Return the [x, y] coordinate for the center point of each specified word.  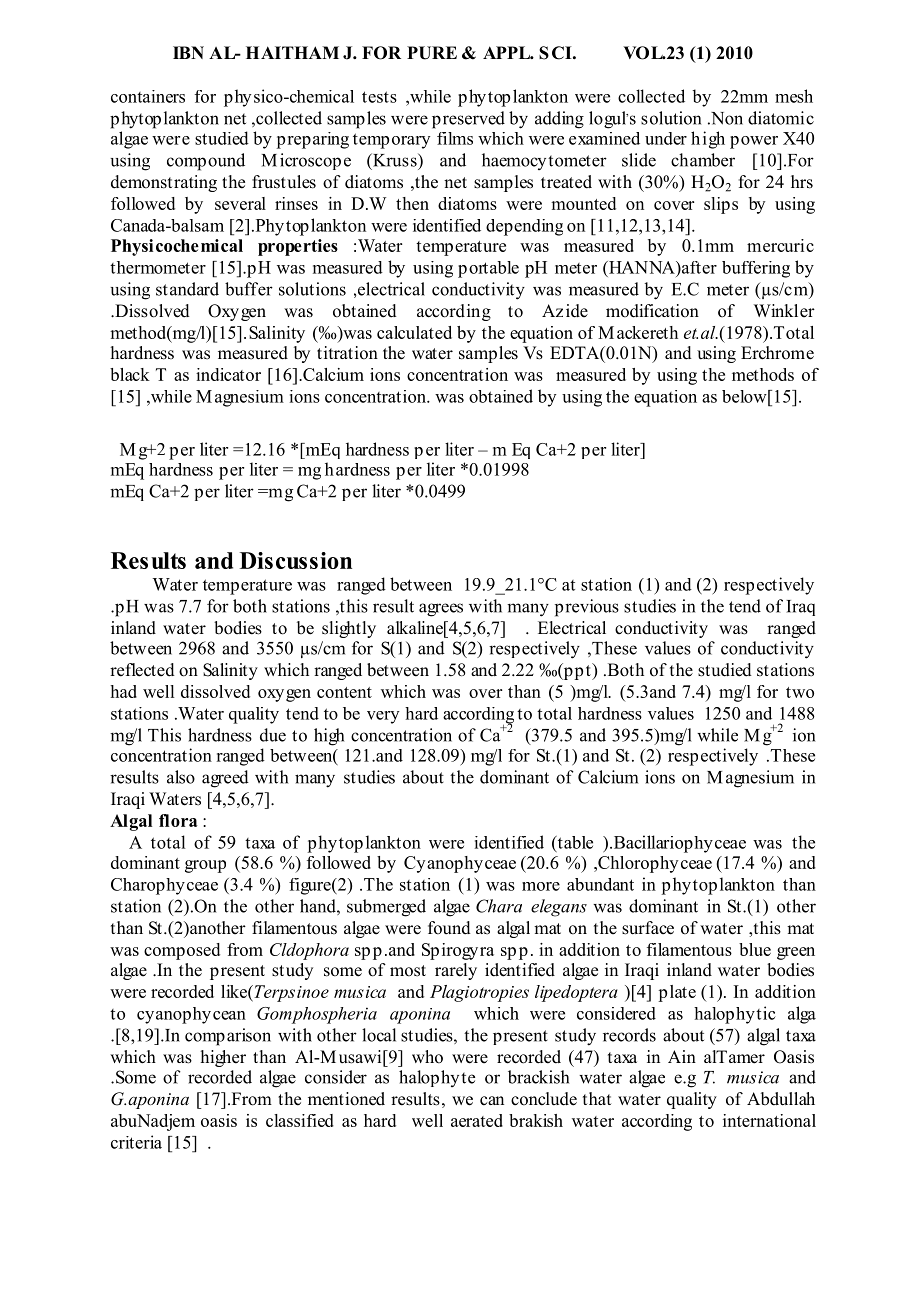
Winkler [784, 311]
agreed [225, 779]
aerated [477, 1120]
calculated [414, 332]
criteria [136, 1142]
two [800, 692]
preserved [468, 120]
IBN [188, 52]
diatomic [781, 118]
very [383, 717]
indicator [228, 374]
